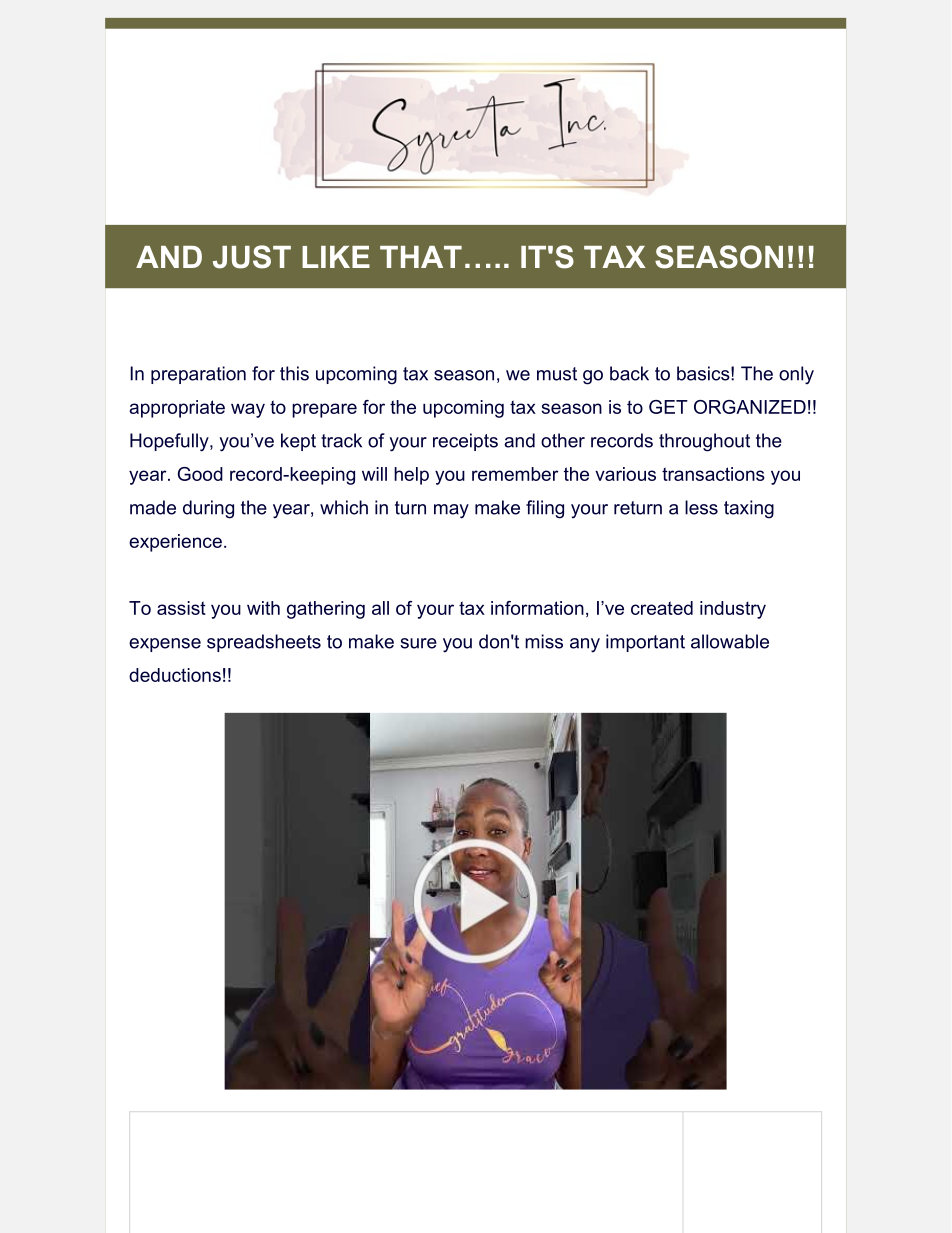 This page has height=1233, width=952. Describe the element at coordinates (252, 257) in the page. I see `JUST` at that location.
